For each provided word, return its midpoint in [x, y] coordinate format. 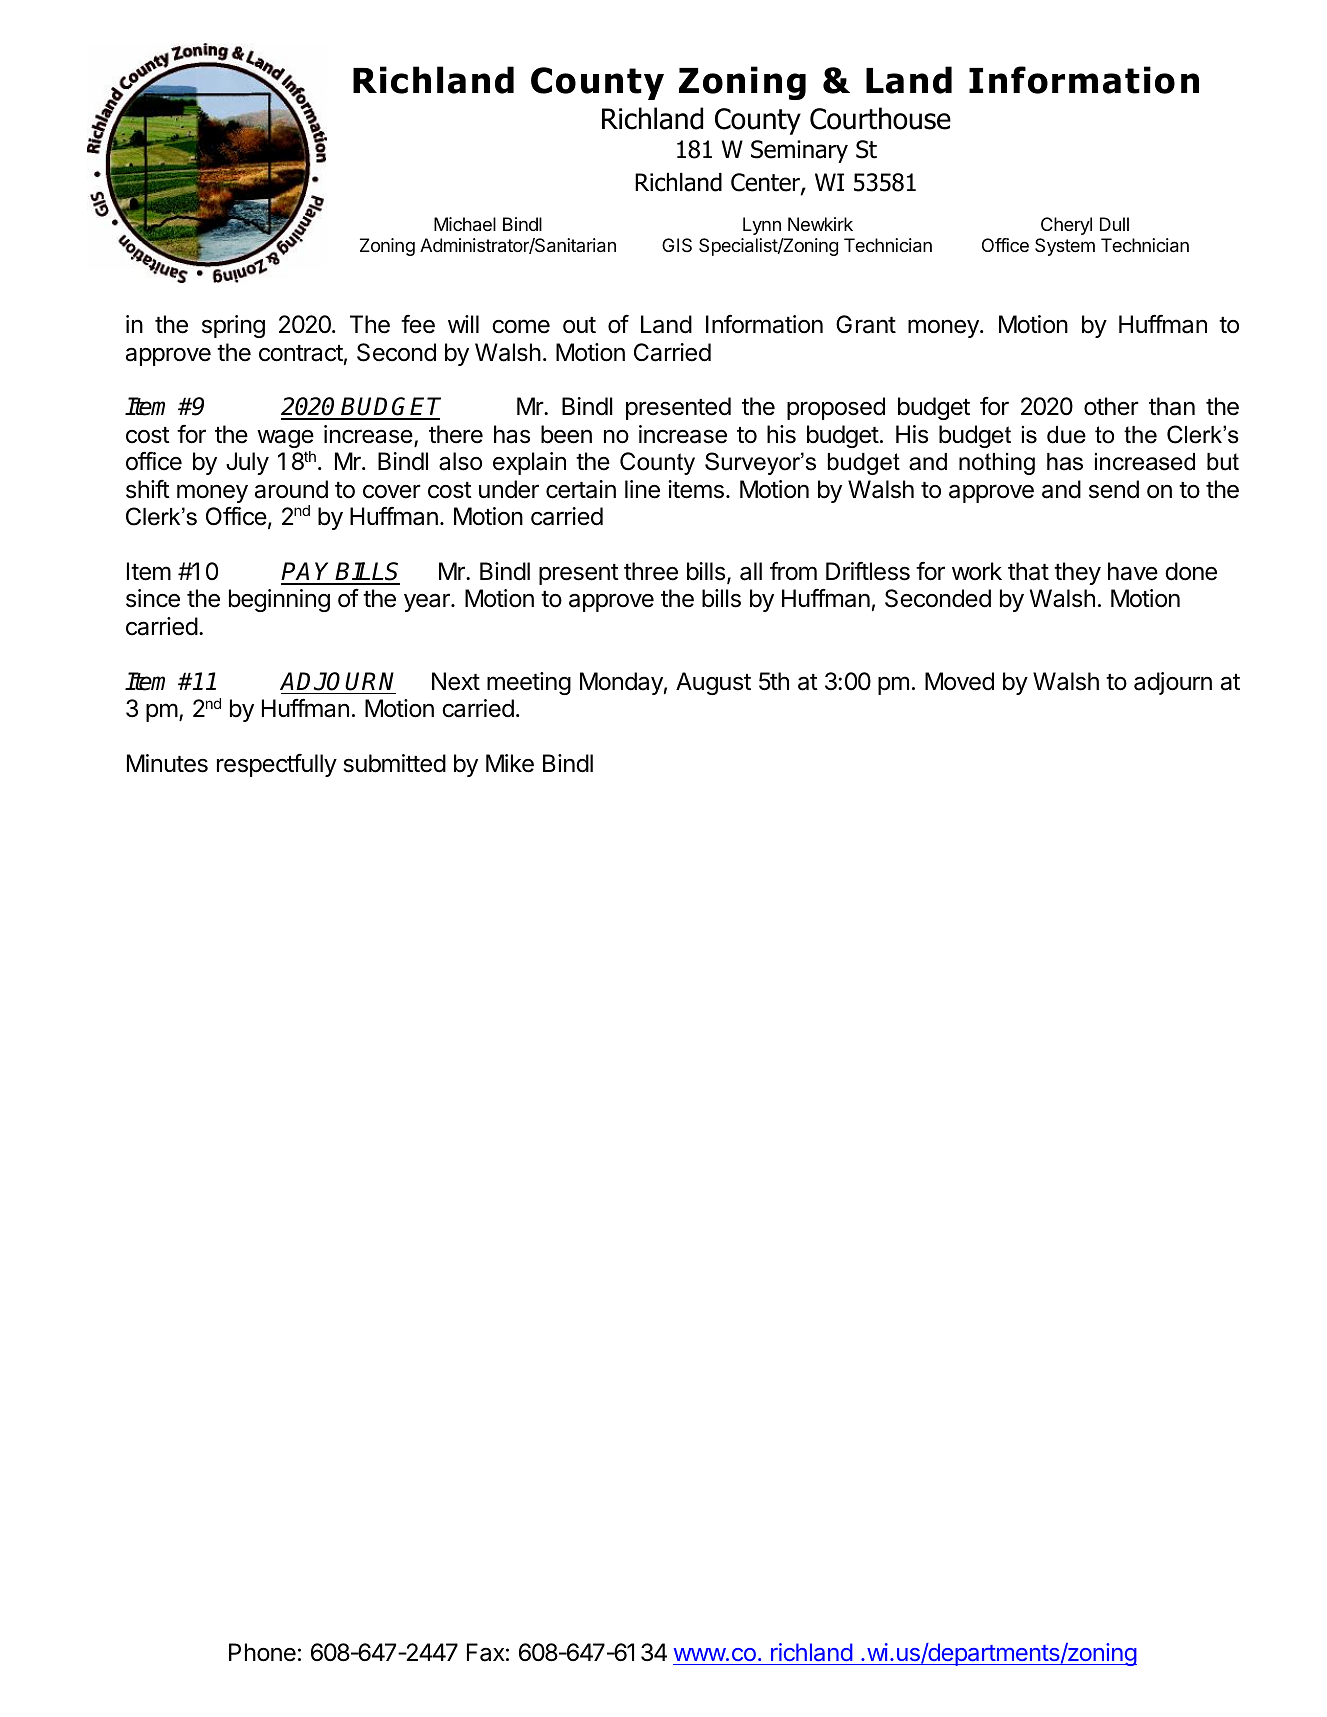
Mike [510, 763]
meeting [529, 683]
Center [766, 183]
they [1077, 573]
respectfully [277, 765]
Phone [262, 1652]
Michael [465, 224]
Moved [959, 681]
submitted [394, 763]
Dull [1114, 224]
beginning [279, 600]
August [713, 683]
